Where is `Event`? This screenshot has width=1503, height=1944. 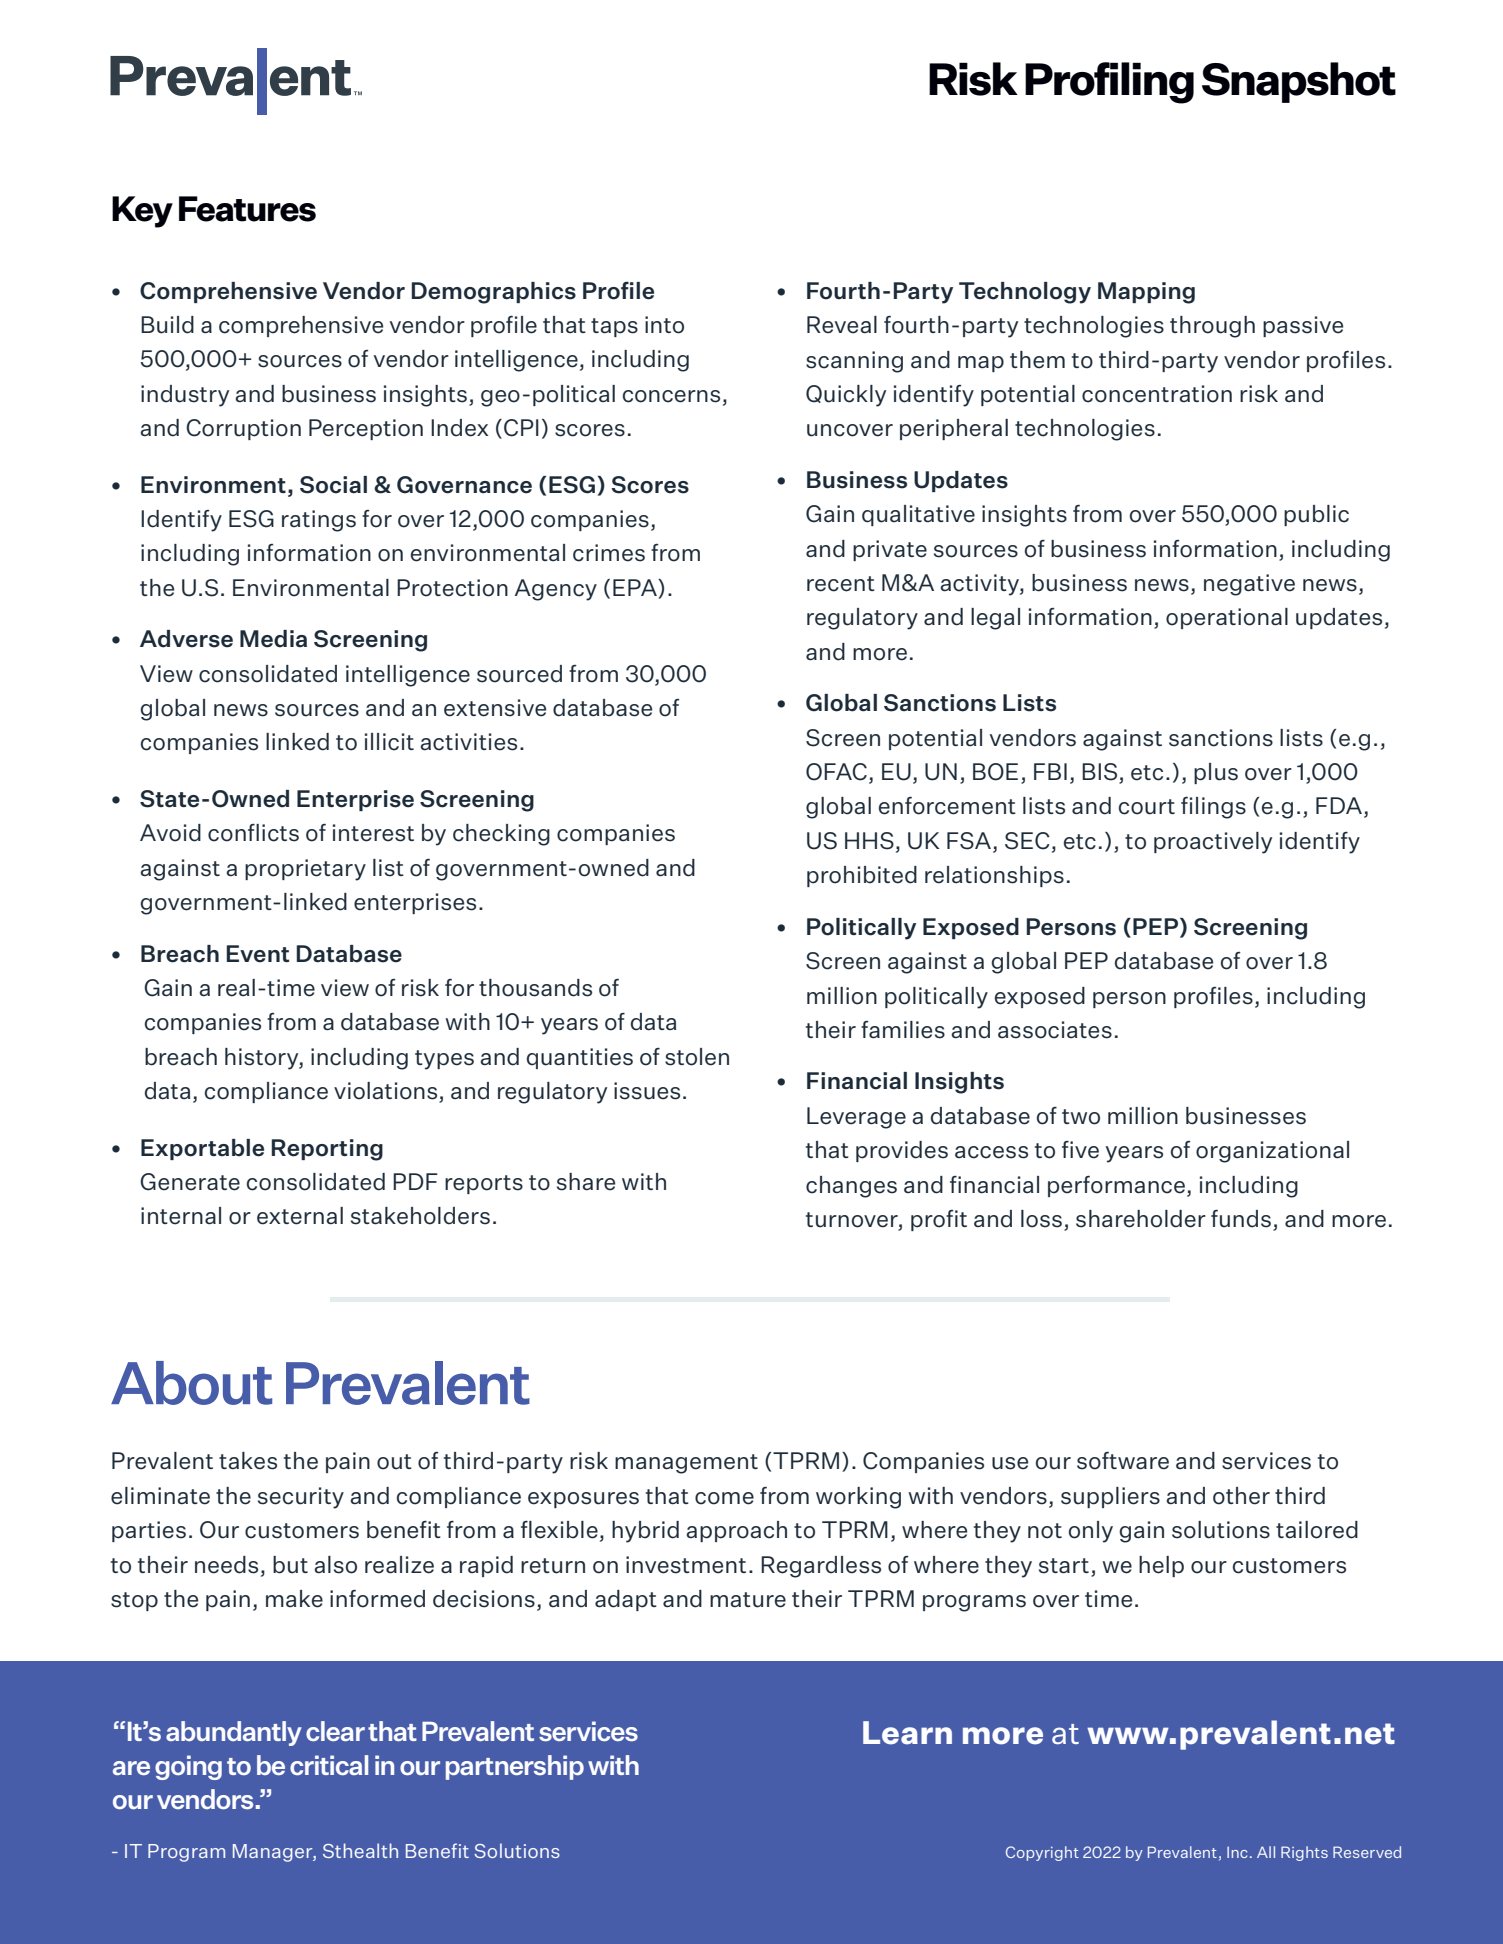
Event is located at coordinates (258, 954).
